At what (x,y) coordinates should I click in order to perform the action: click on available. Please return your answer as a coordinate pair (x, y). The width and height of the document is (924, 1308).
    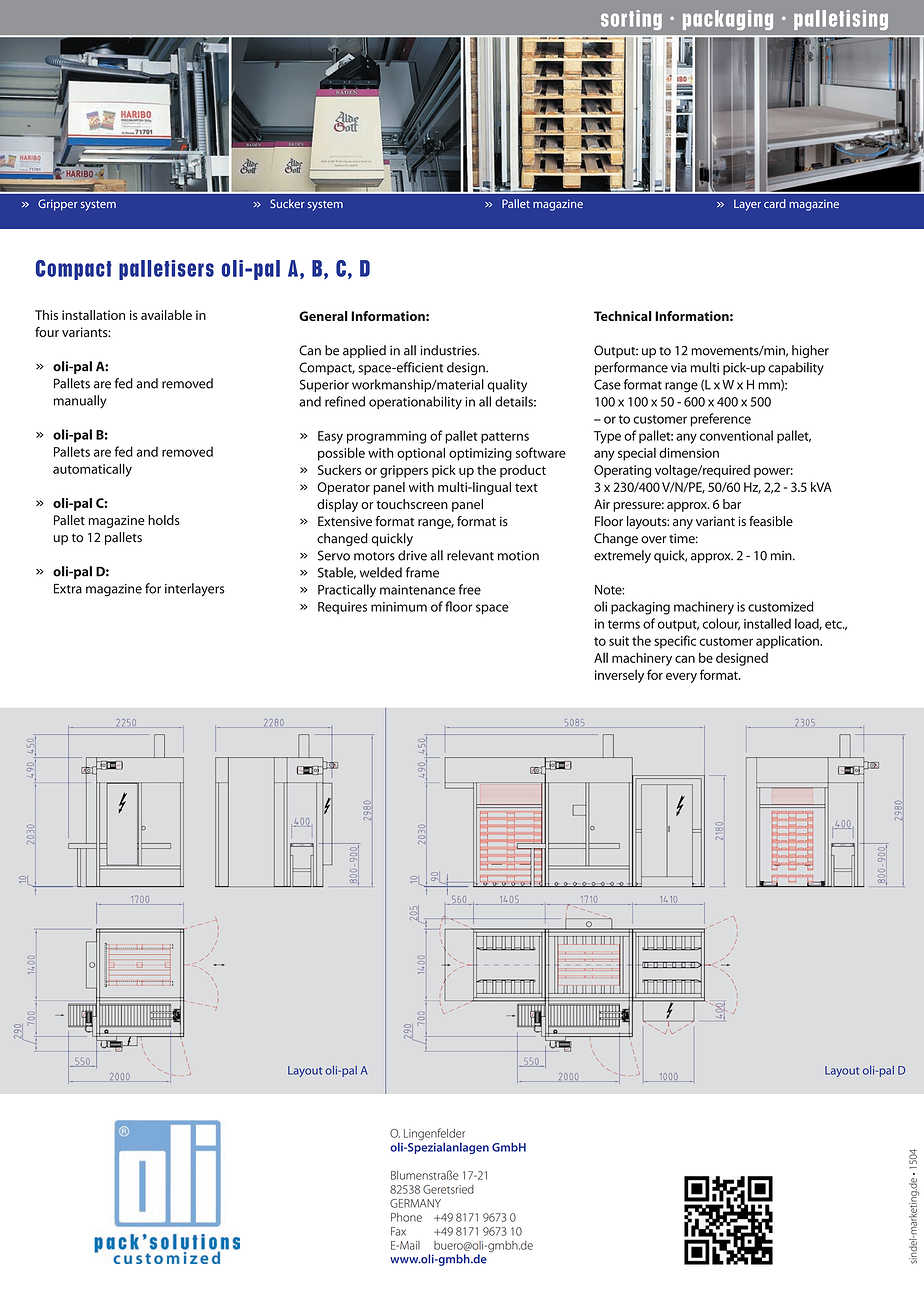
    Looking at the image, I should click on (166, 315).
